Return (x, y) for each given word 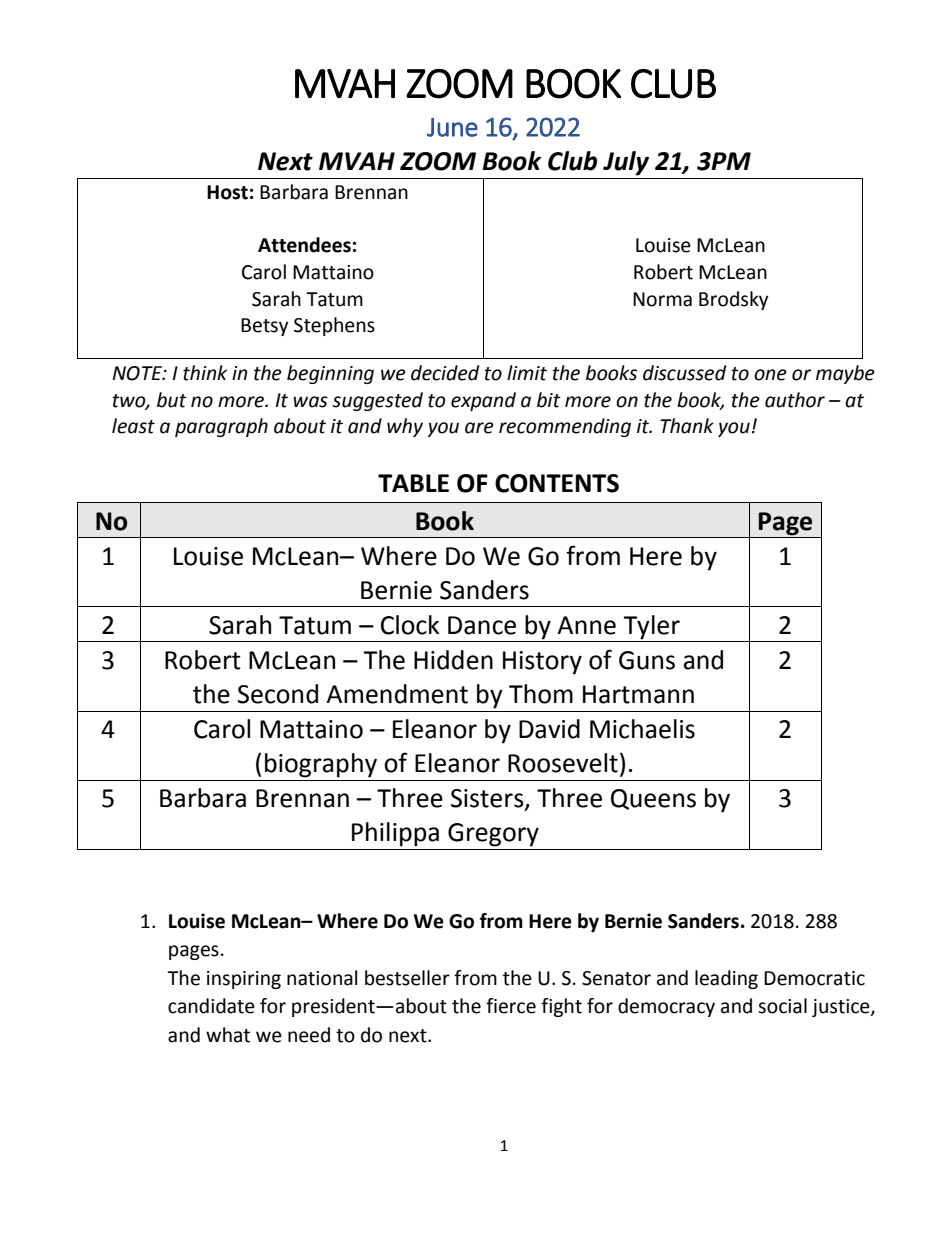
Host (227, 192)
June (452, 127)
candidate (211, 1006)
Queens (653, 799)
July (626, 163)
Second (278, 694)
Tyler (651, 627)
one (770, 375)
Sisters (488, 799)
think (205, 373)
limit (527, 373)
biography (321, 765)
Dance (482, 625)
